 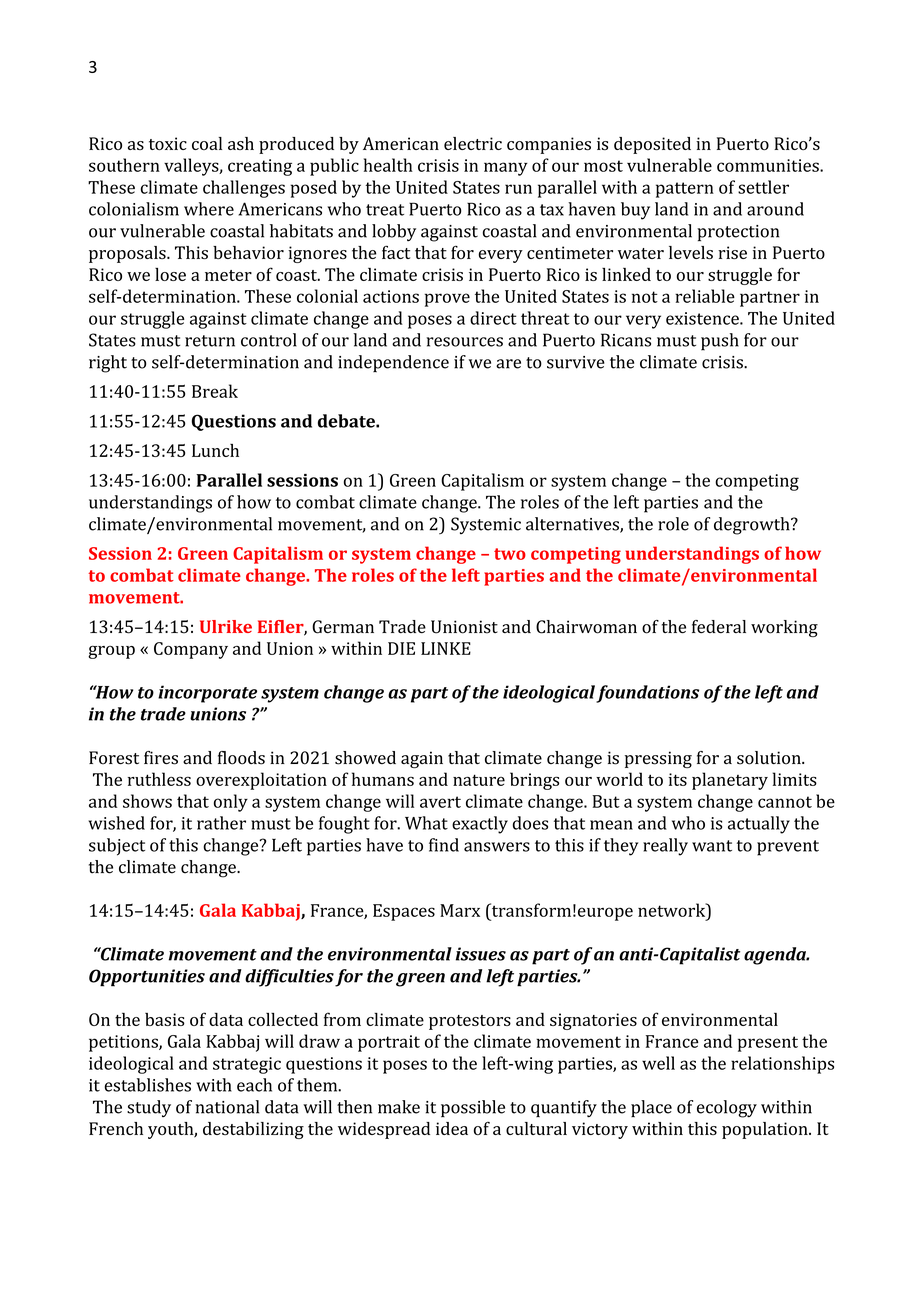 I want to click on electric, so click(x=473, y=143).
